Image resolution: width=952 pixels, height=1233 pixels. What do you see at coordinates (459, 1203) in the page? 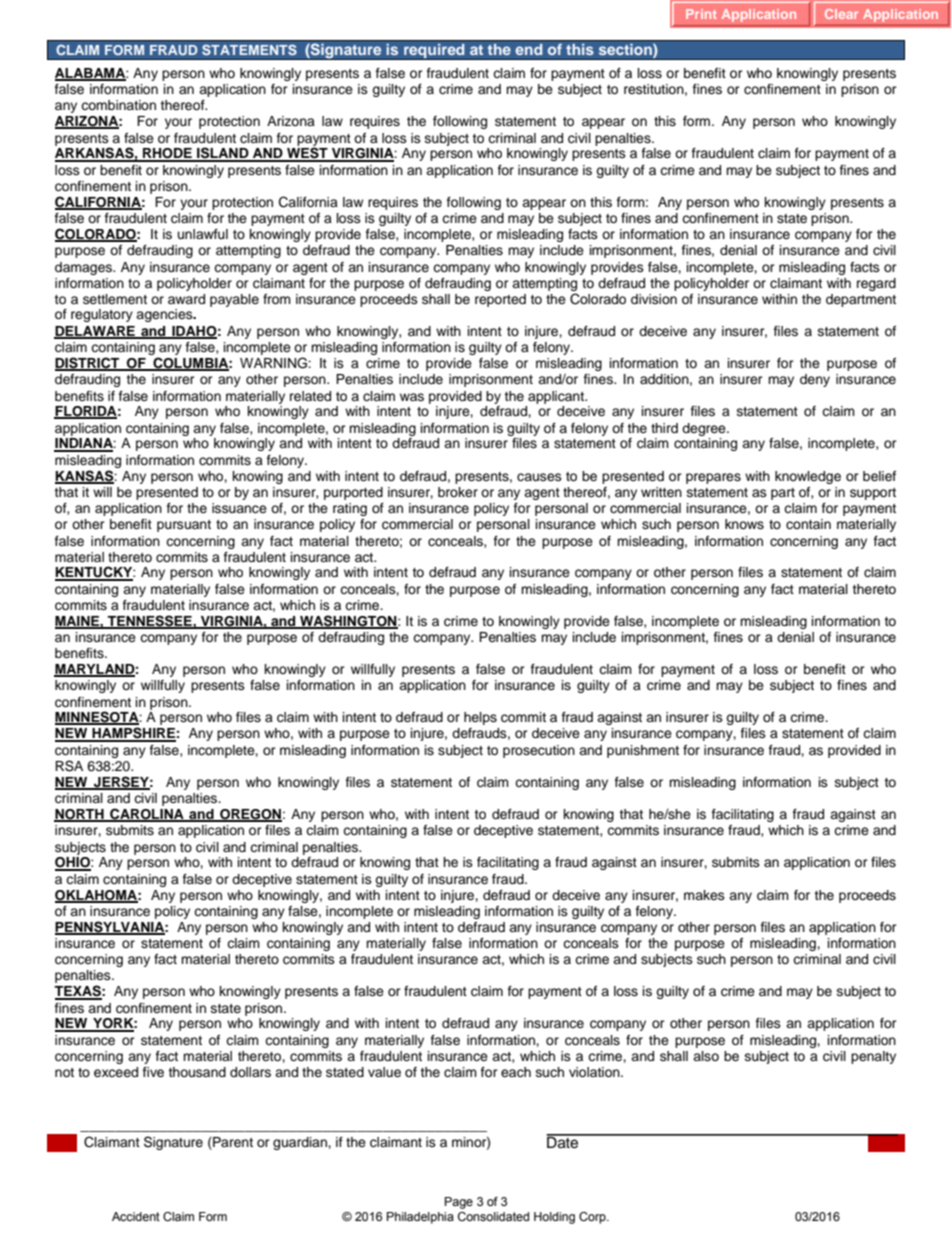
I see `Page` at bounding box center [459, 1203].
